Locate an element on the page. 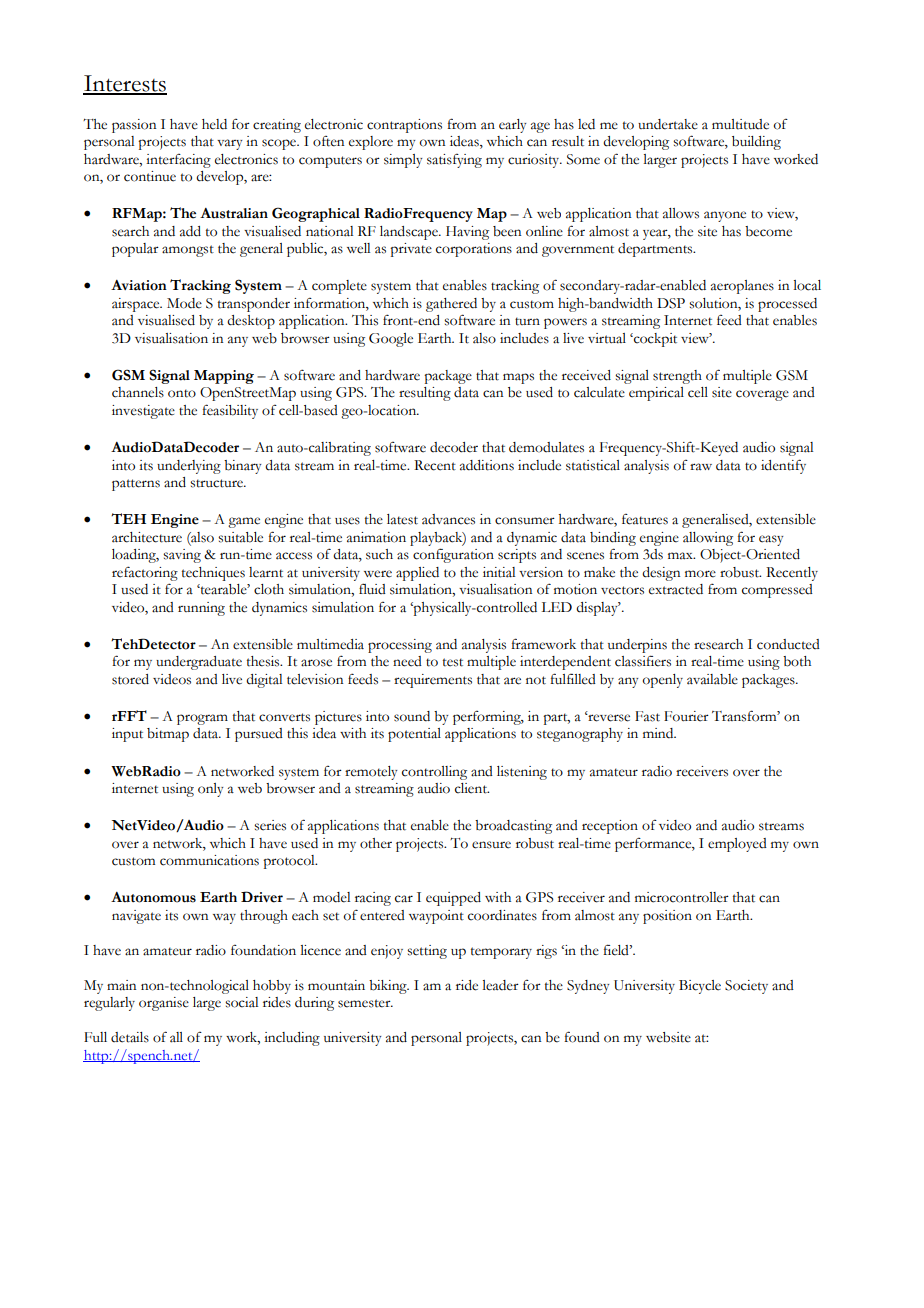 This document has width=924, height=1308. contraptions is located at coordinates (404, 126).
